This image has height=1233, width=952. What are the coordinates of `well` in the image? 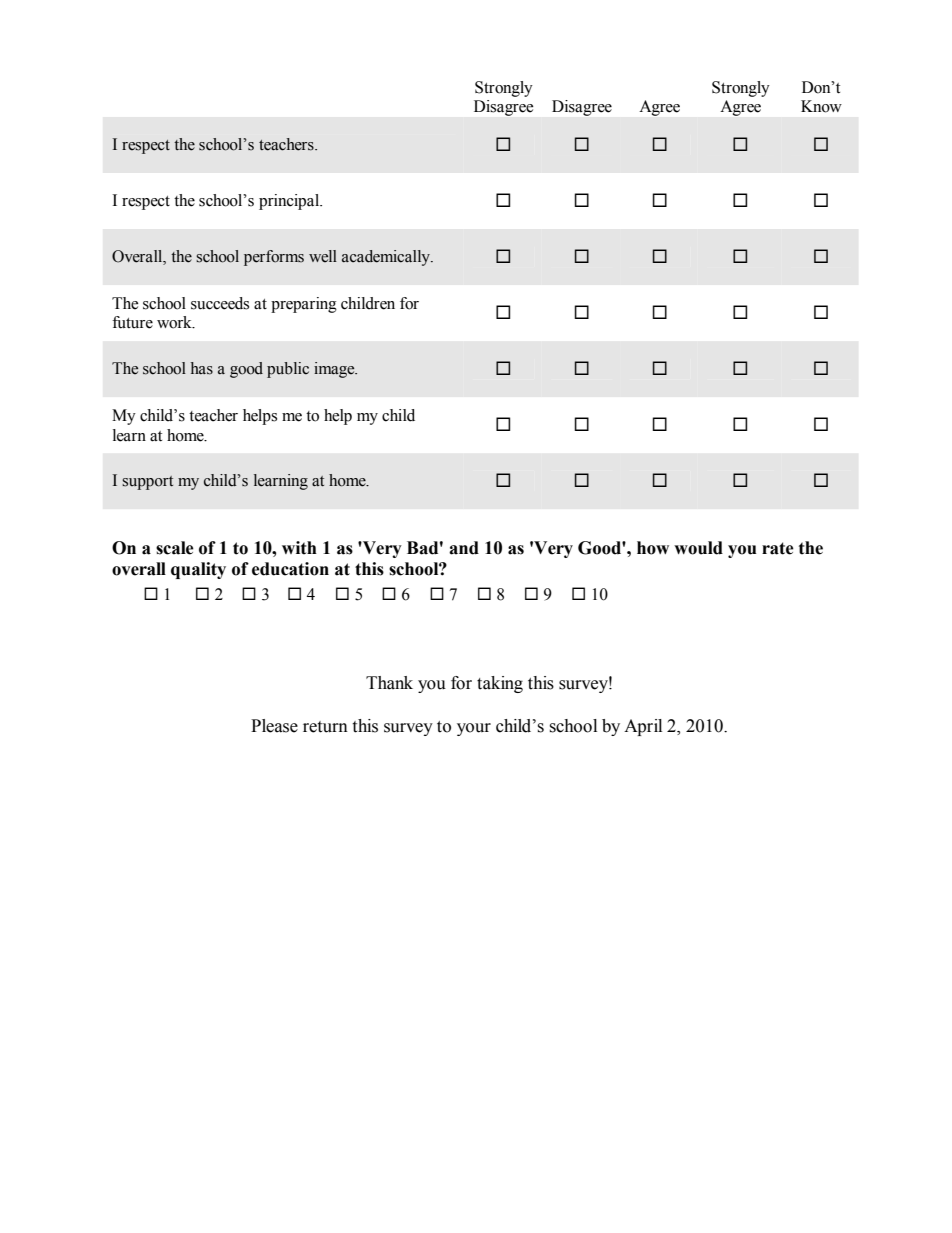 It's located at (323, 256).
